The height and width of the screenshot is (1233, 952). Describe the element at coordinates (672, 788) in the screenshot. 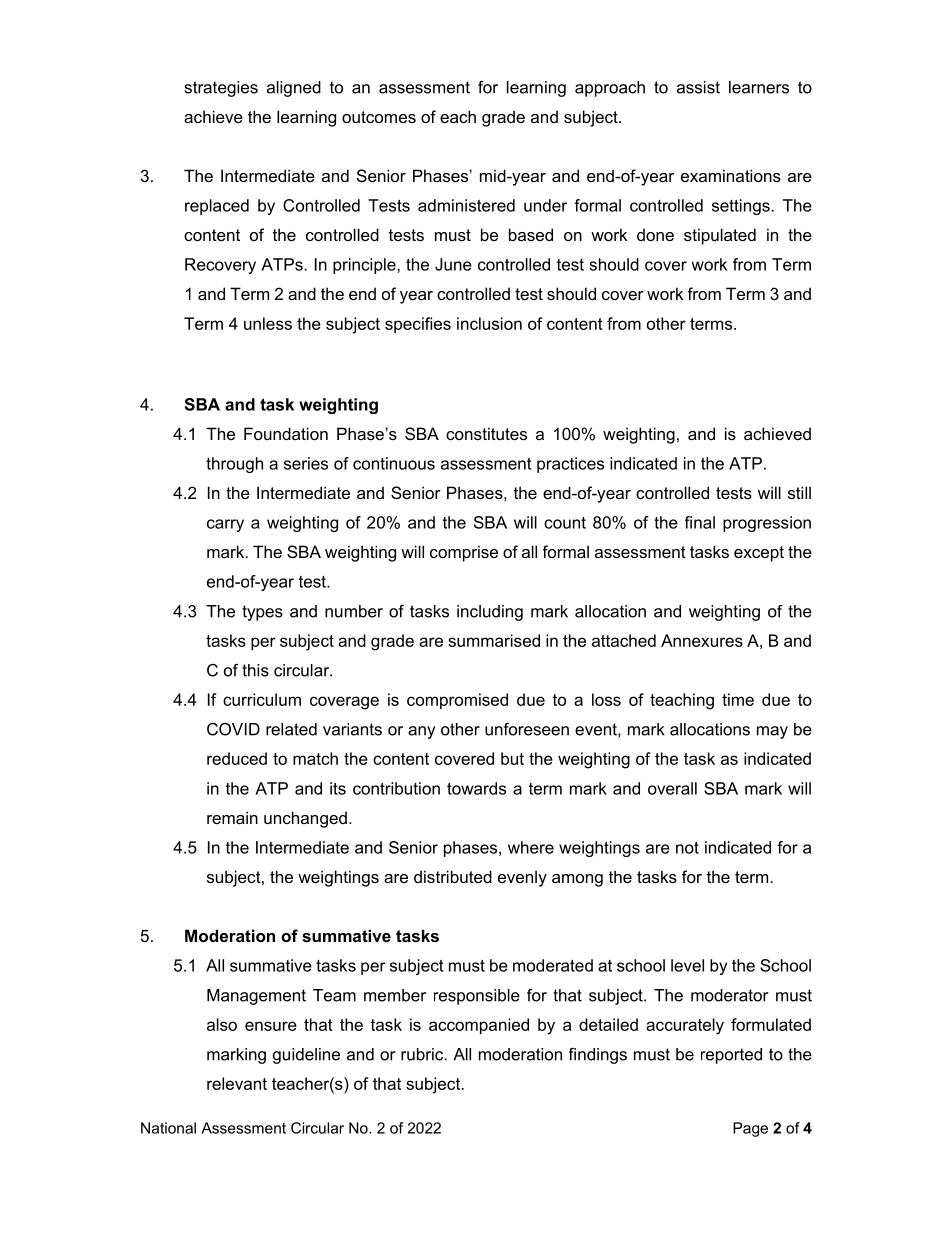

I see `overall` at that location.
